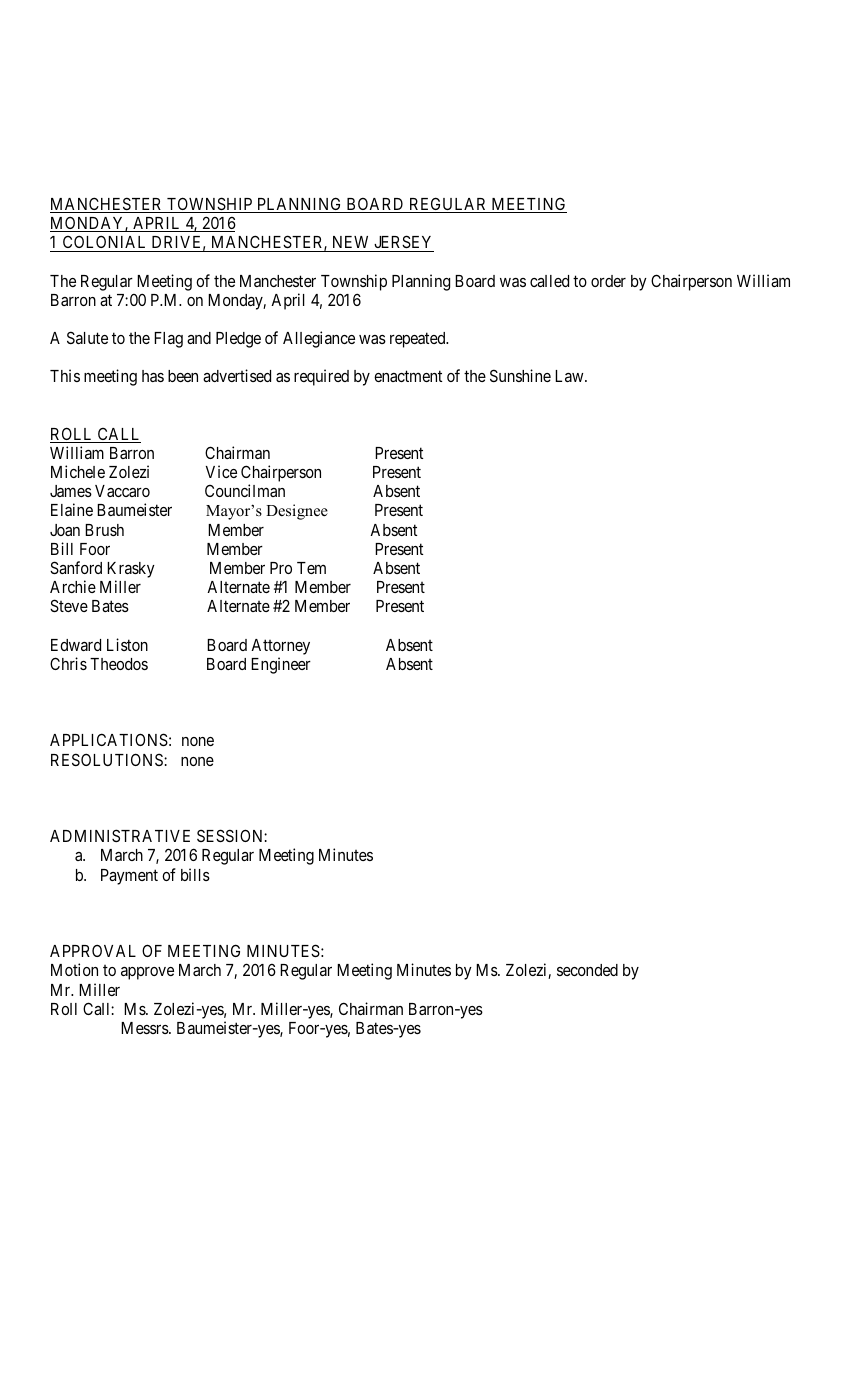 The image size is (849, 1400). Describe the element at coordinates (104, 241) in the document. I see `COLONIAL` at that location.
